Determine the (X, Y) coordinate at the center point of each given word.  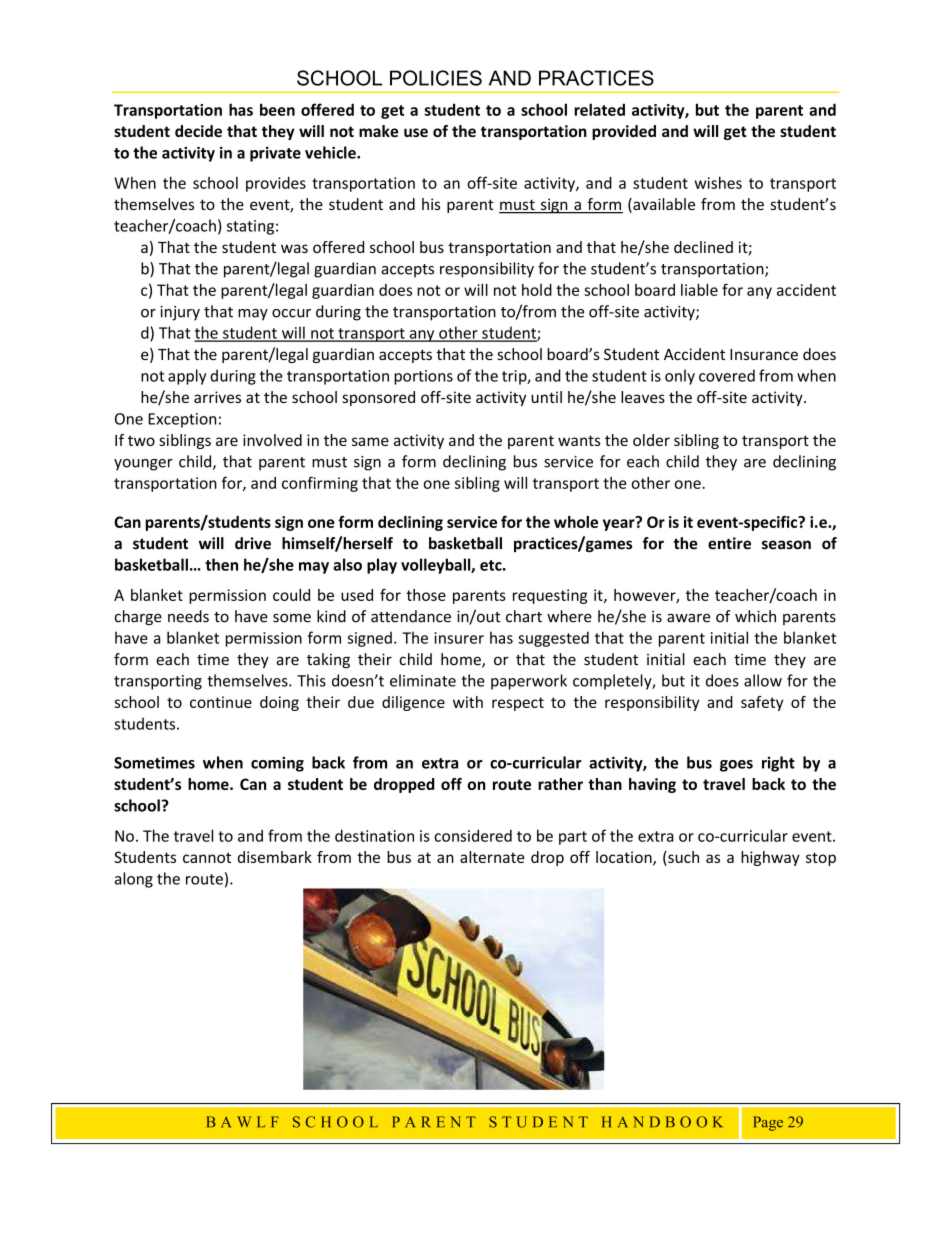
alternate (492, 857)
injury (180, 313)
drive (253, 543)
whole (576, 522)
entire (729, 543)
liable (699, 290)
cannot (207, 857)
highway (770, 858)
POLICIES (436, 78)
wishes (718, 182)
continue (221, 702)
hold (537, 290)
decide (198, 131)
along (134, 880)
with (468, 702)
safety (762, 703)
